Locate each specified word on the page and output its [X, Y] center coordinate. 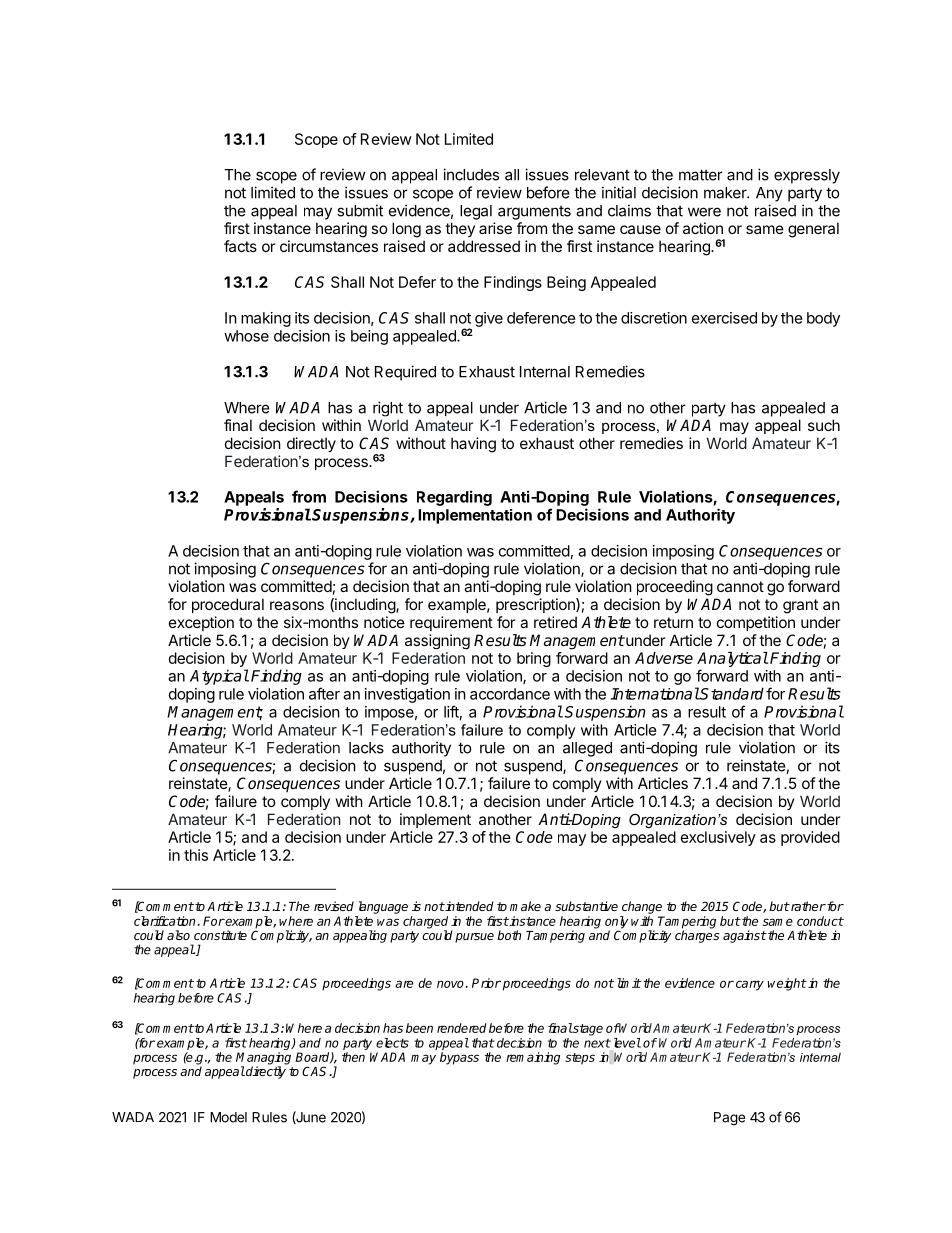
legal [476, 212]
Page [729, 1119]
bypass [459, 1058]
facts [240, 246]
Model [228, 1117]
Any [769, 194]
